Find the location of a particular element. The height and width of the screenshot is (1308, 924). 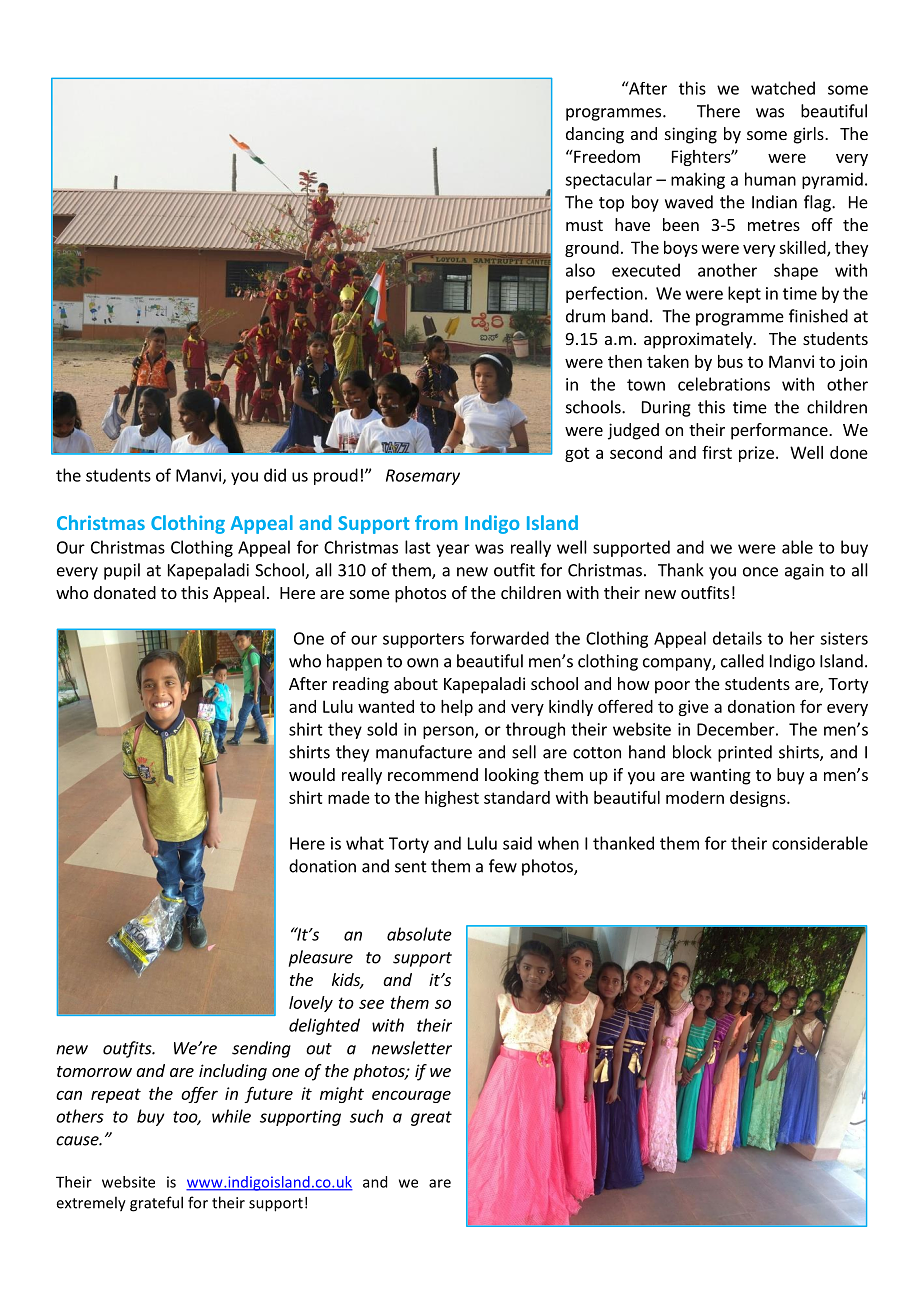

donated is located at coordinates (125, 592).
